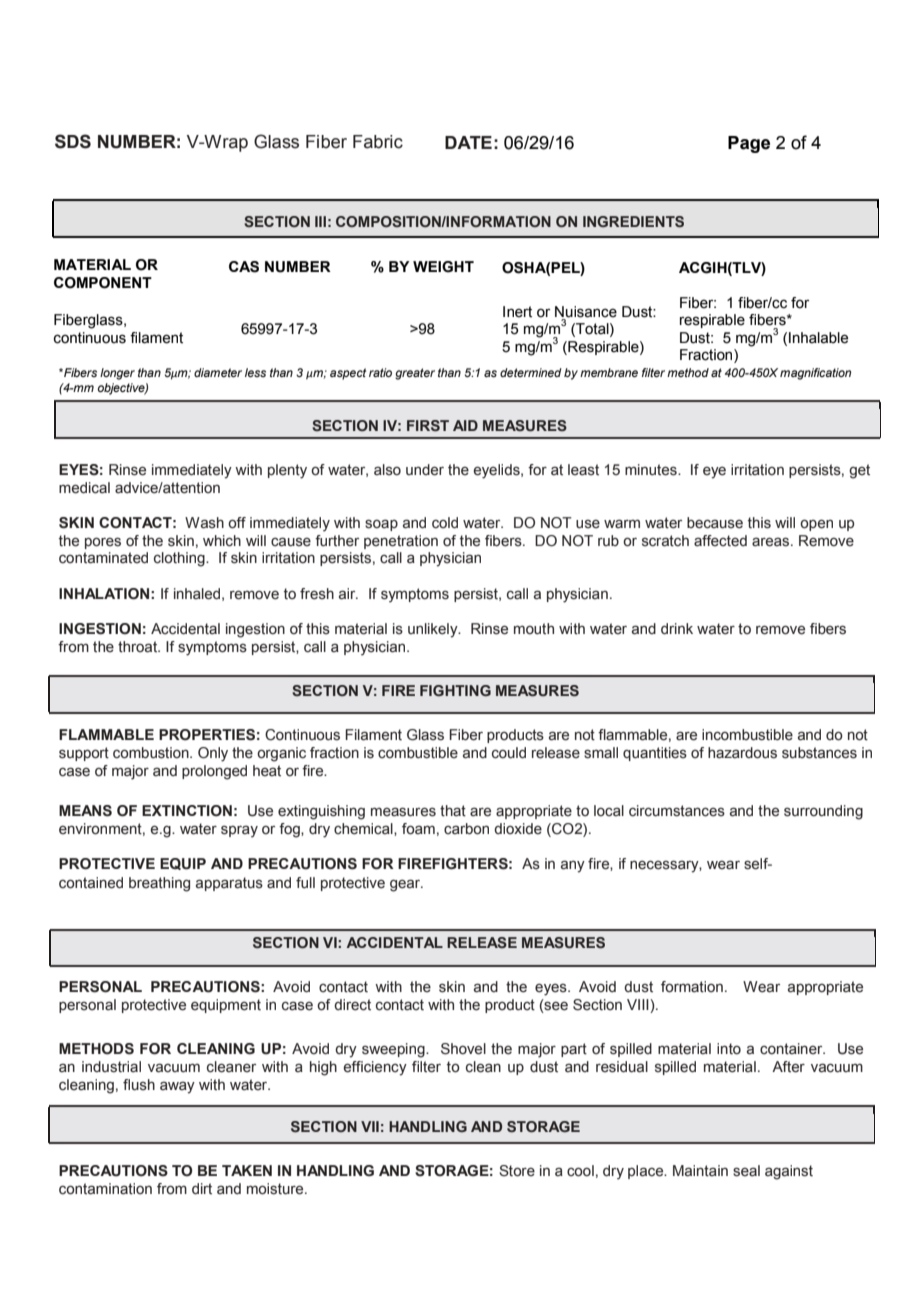  Describe the element at coordinates (749, 144) in the screenshot. I see `Page` at that location.
